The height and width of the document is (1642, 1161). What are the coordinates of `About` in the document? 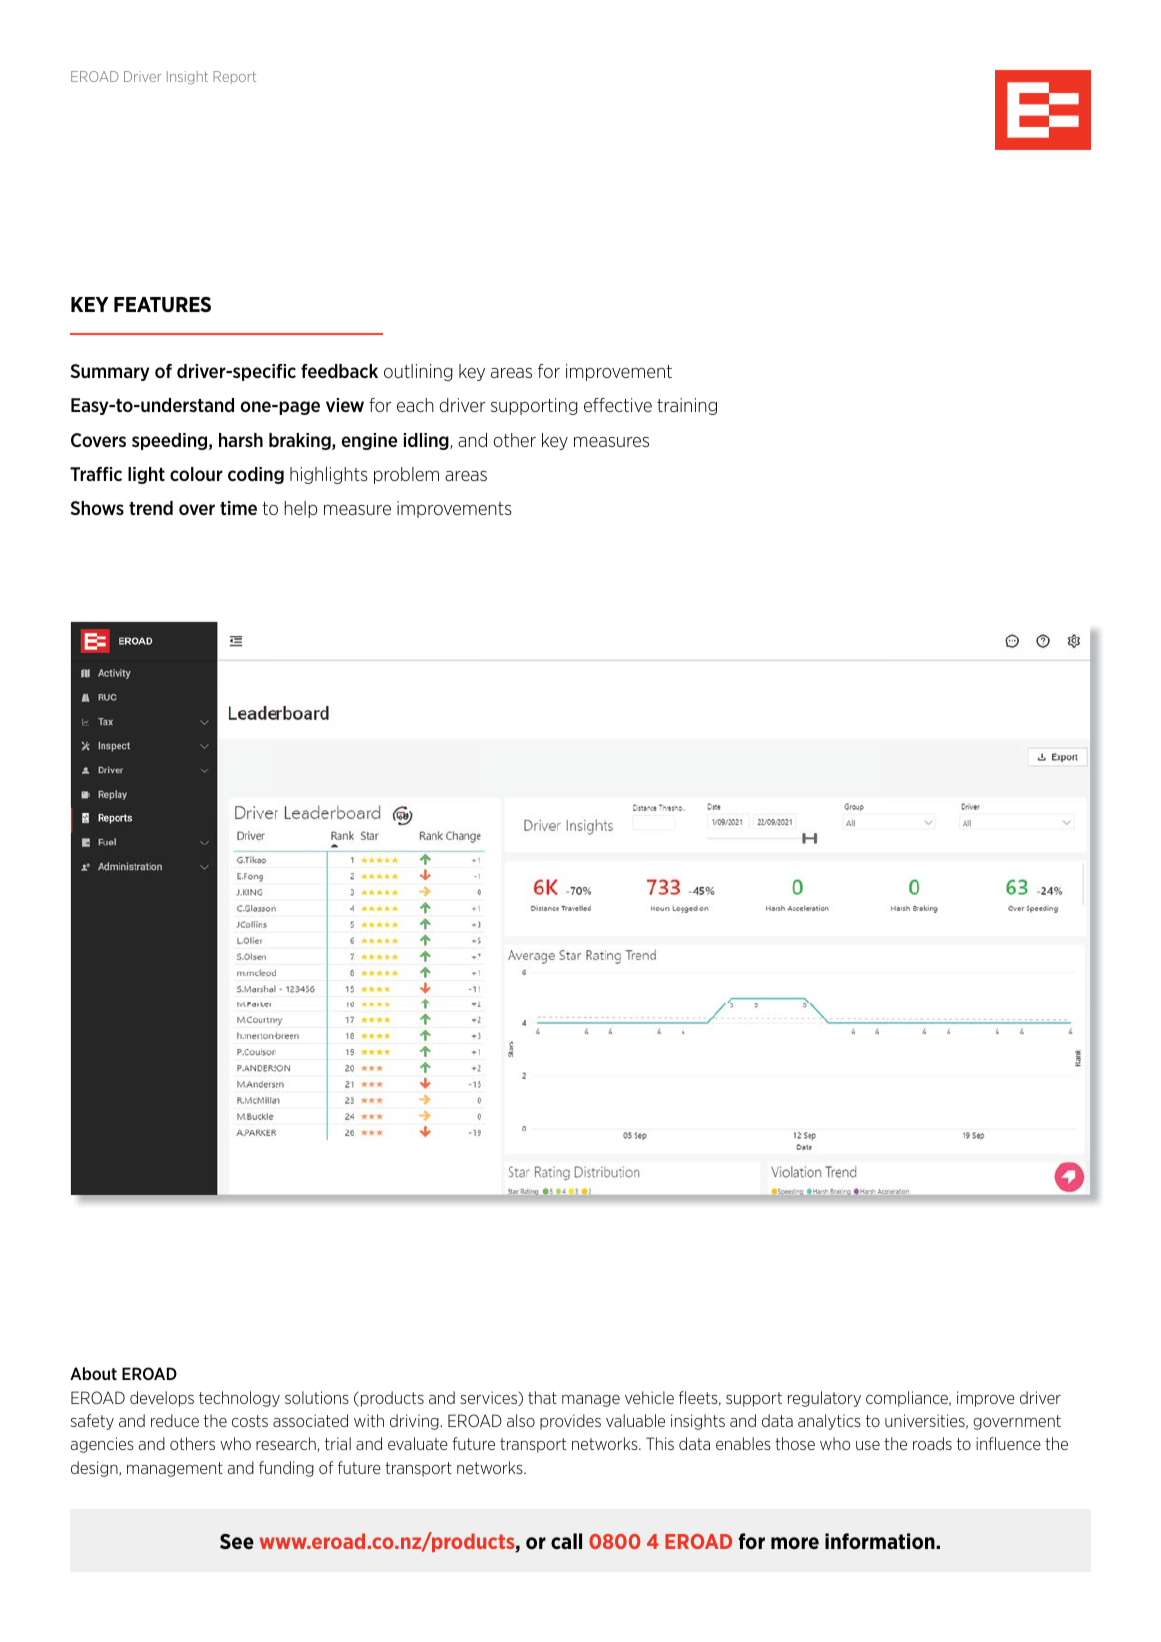 It's located at (93, 1373).
